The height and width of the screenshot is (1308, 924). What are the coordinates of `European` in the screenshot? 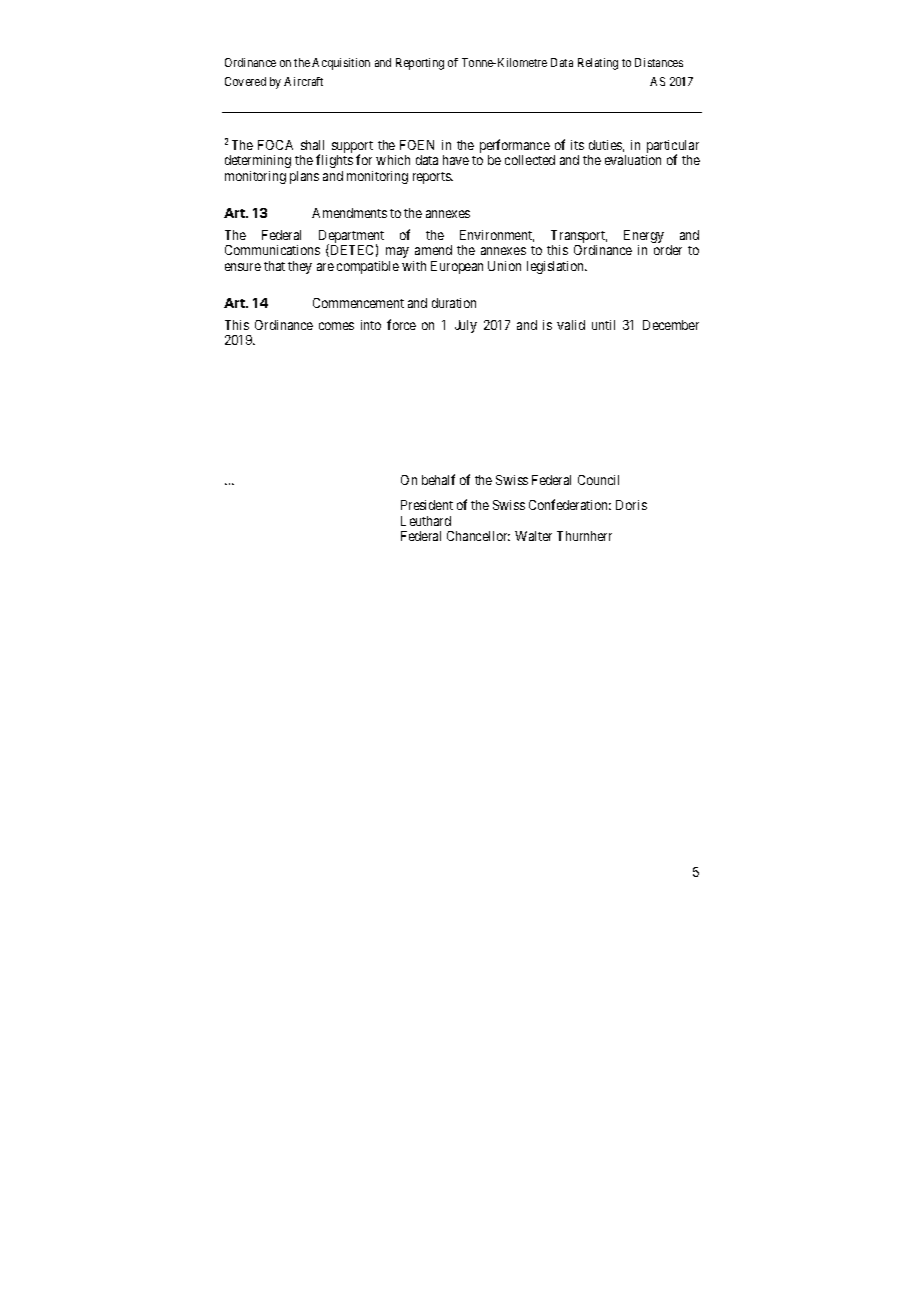 It's located at (457, 267).
